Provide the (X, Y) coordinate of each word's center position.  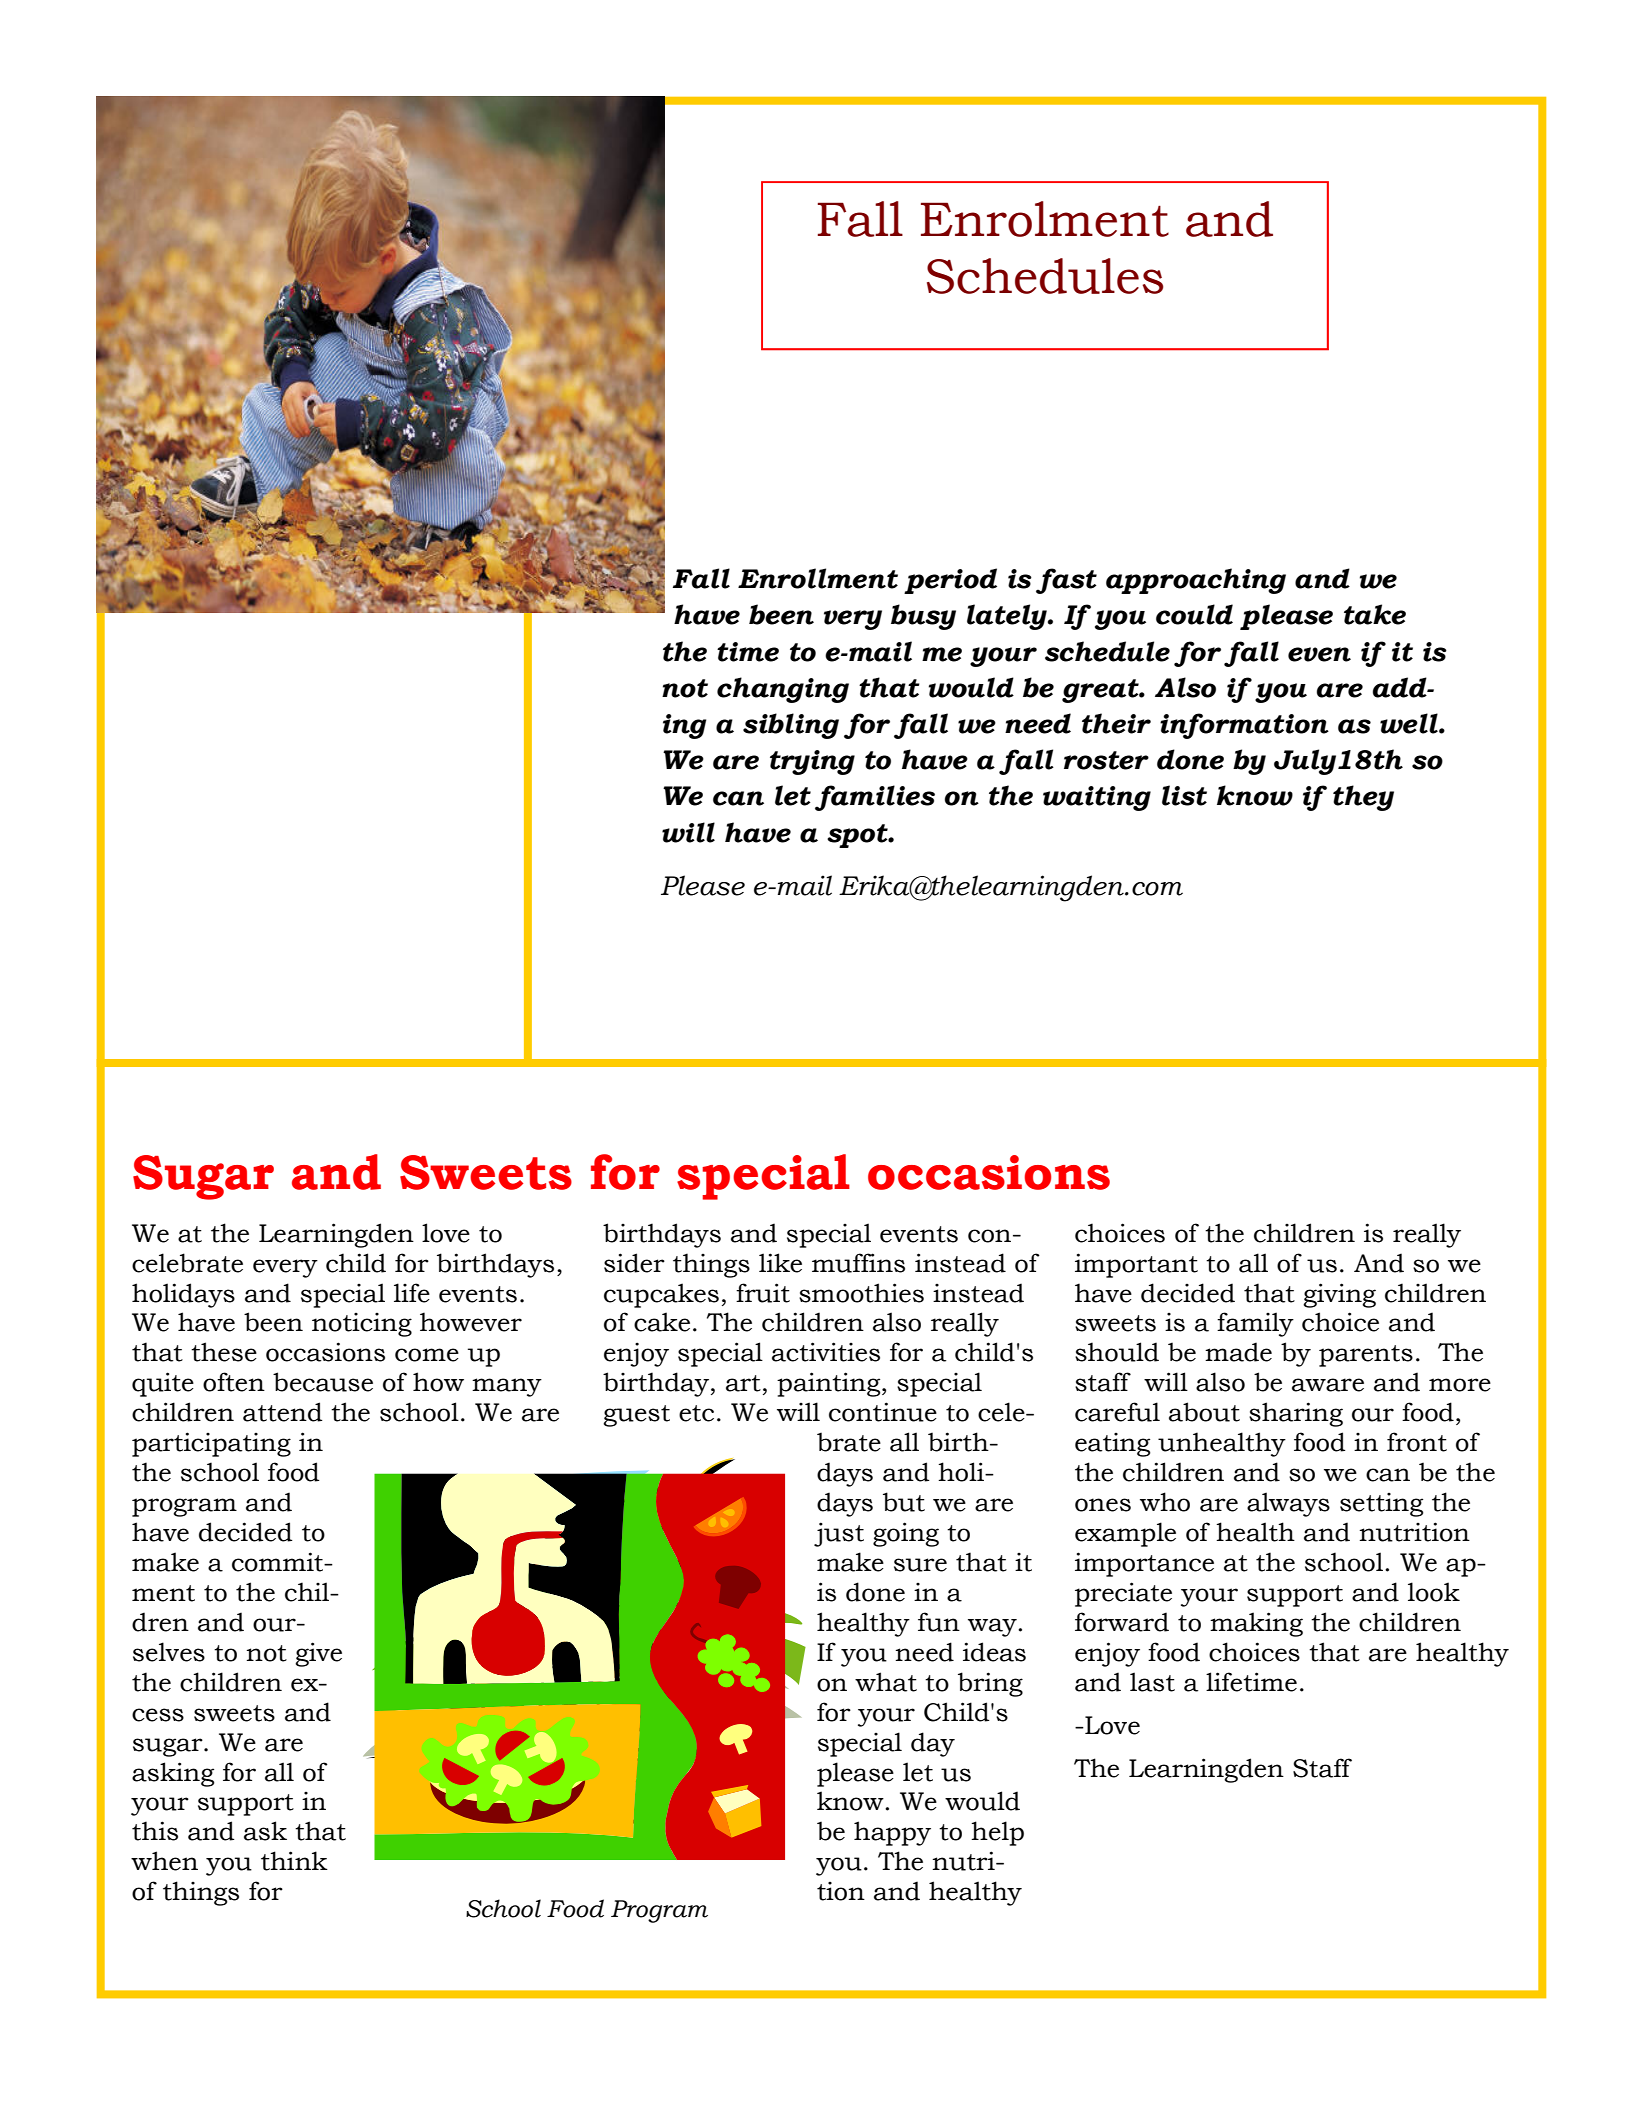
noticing (362, 1325)
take (1375, 614)
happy (892, 1833)
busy (923, 617)
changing (783, 690)
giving (1339, 1295)
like (780, 1263)
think (294, 1861)
